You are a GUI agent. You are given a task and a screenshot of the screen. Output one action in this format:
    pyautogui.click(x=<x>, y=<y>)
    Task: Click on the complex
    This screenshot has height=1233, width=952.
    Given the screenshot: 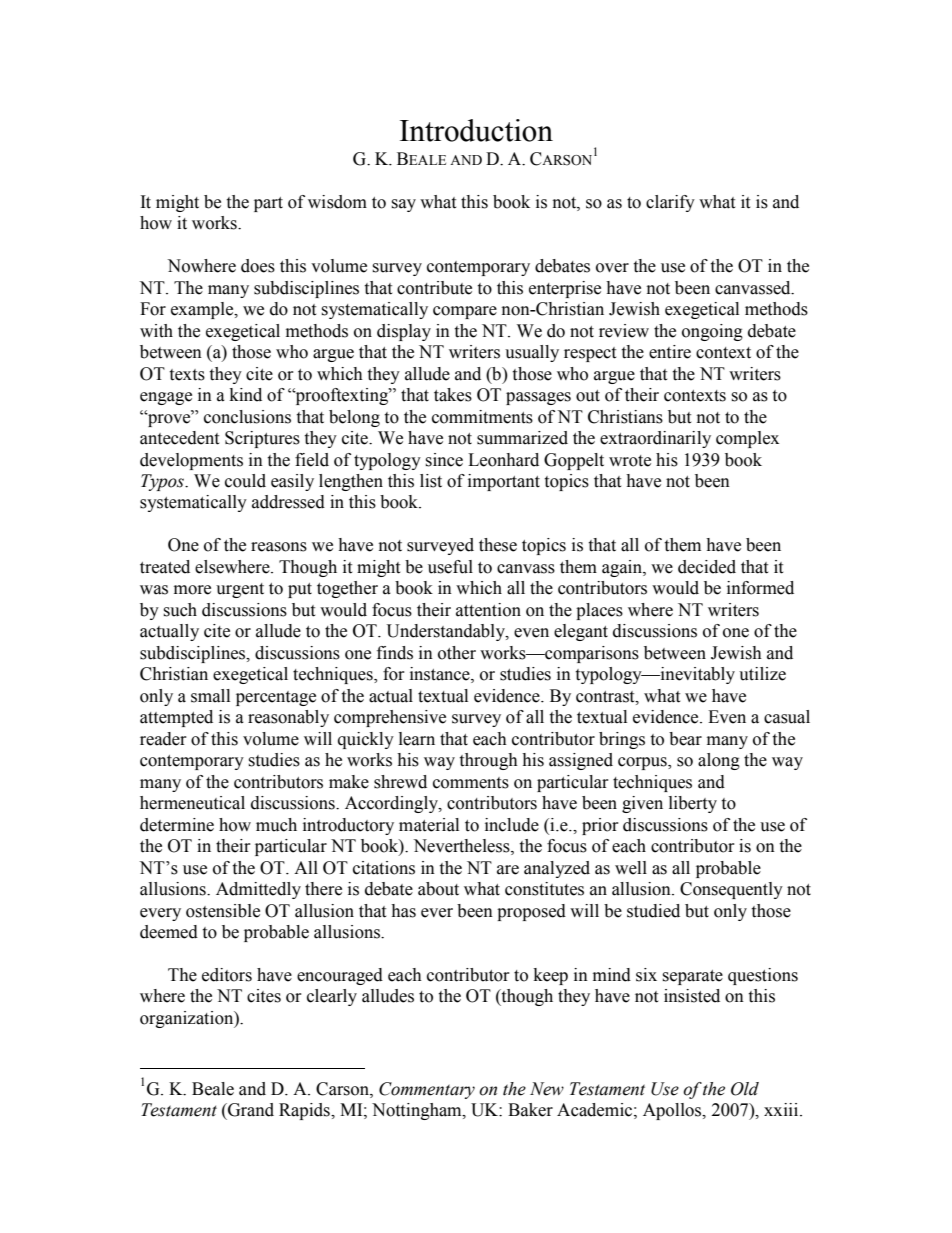 What is the action you would take?
    pyautogui.click(x=747, y=439)
